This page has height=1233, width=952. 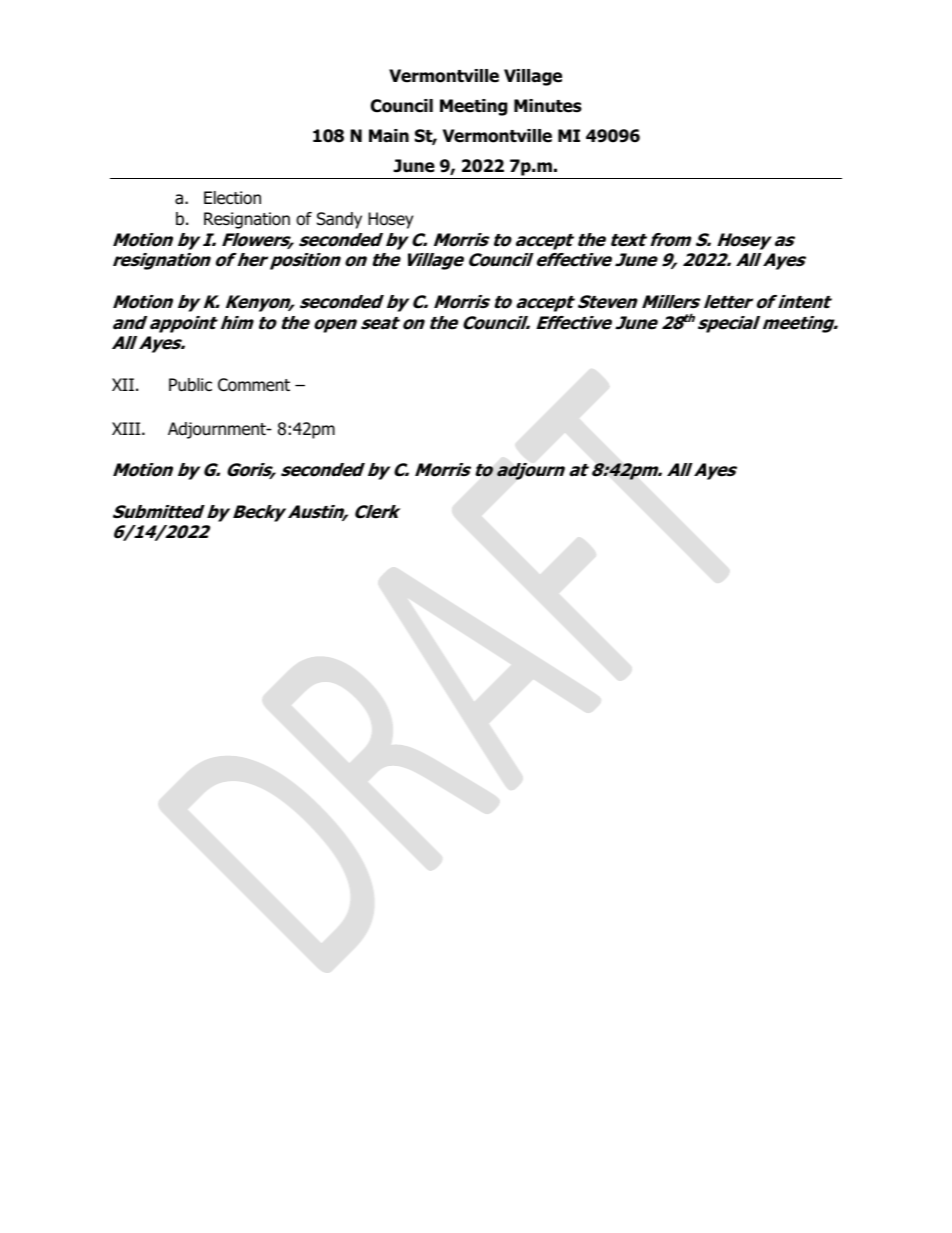 I want to click on Comment, so click(x=254, y=385).
